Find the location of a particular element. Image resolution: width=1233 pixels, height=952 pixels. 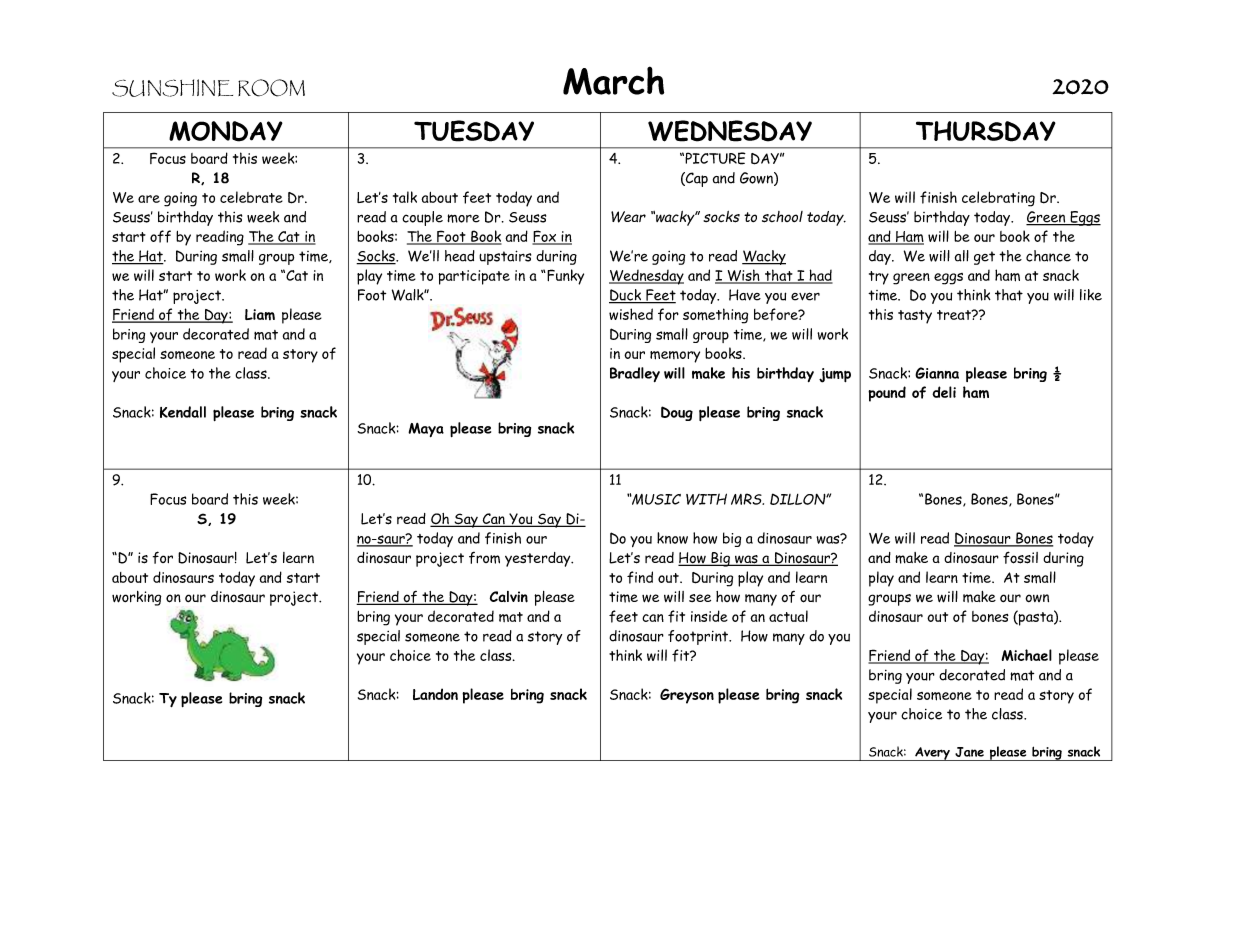

Jane is located at coordinates (969, 752).
